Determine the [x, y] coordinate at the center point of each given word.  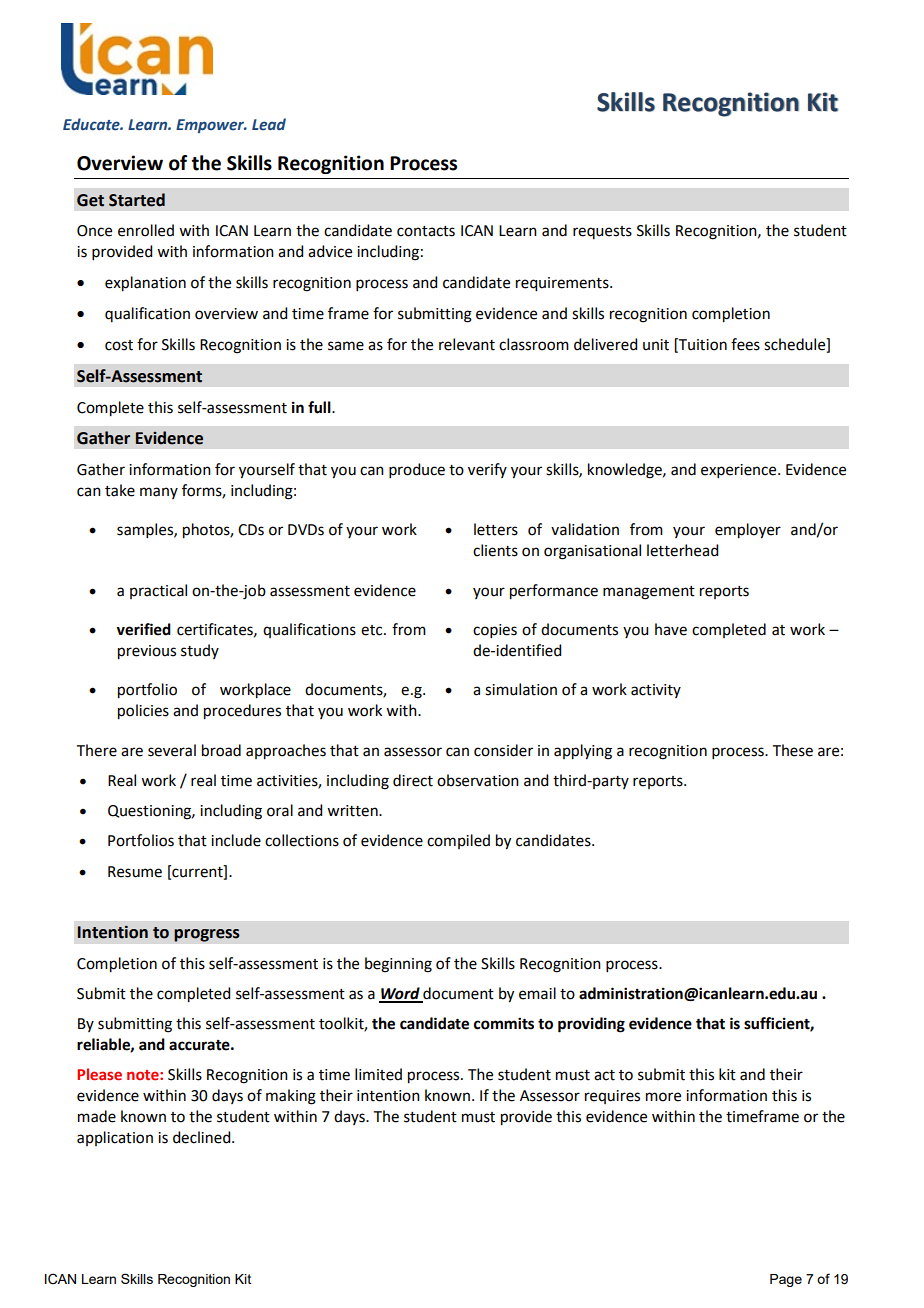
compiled [458, 841]
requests [602, 232]
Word [400, 994]
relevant [467, 344]
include [236, 840]
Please [99, 1074]
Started [137, 200]
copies [495, 631]
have [671, 629]
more [663, 1097]
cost [119, 345]
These [793, 750]
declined [203, 1137]
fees [745, 344]
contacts [426, 231]
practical [158, 591]
